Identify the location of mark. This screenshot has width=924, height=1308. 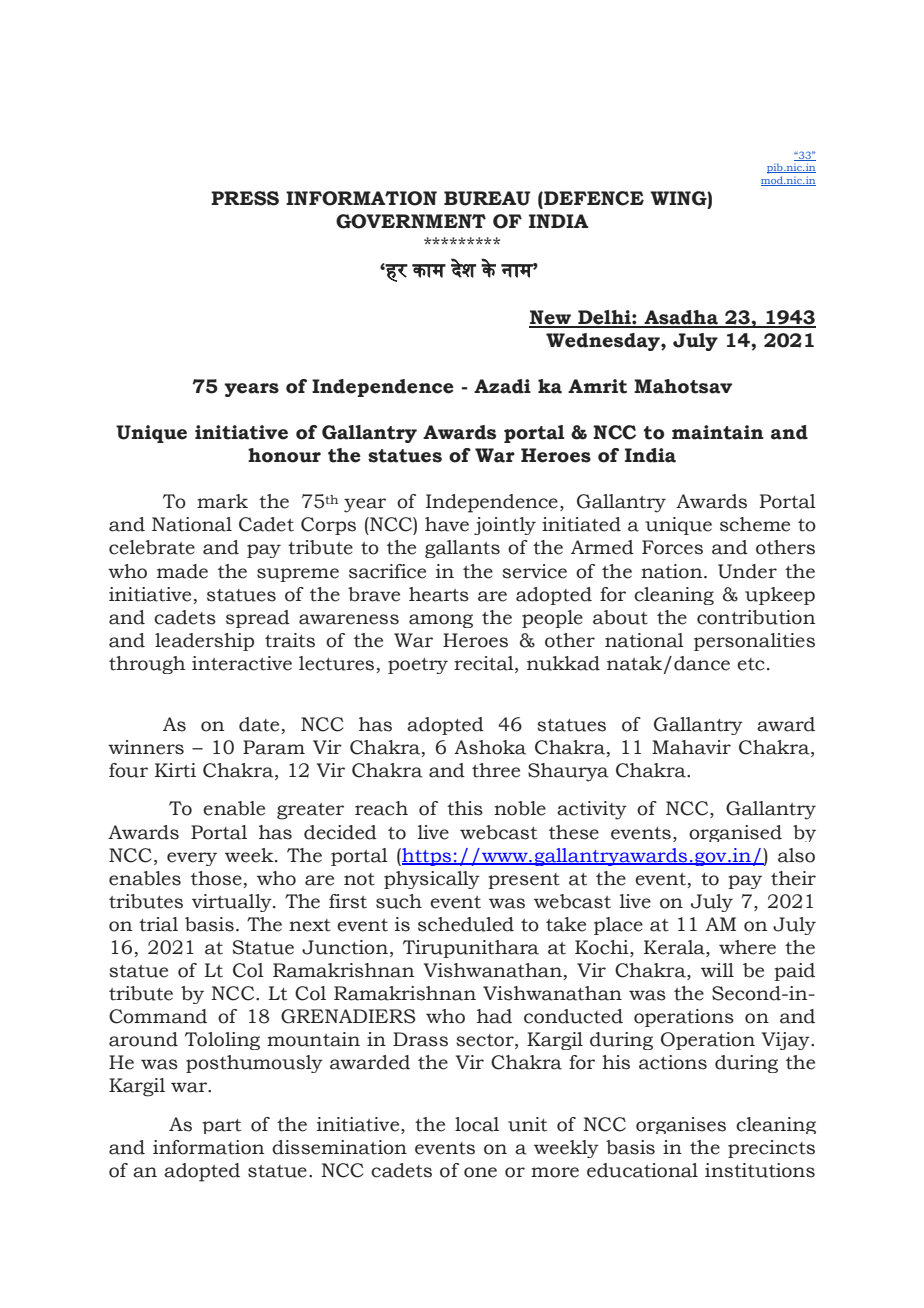
(222, 501).
